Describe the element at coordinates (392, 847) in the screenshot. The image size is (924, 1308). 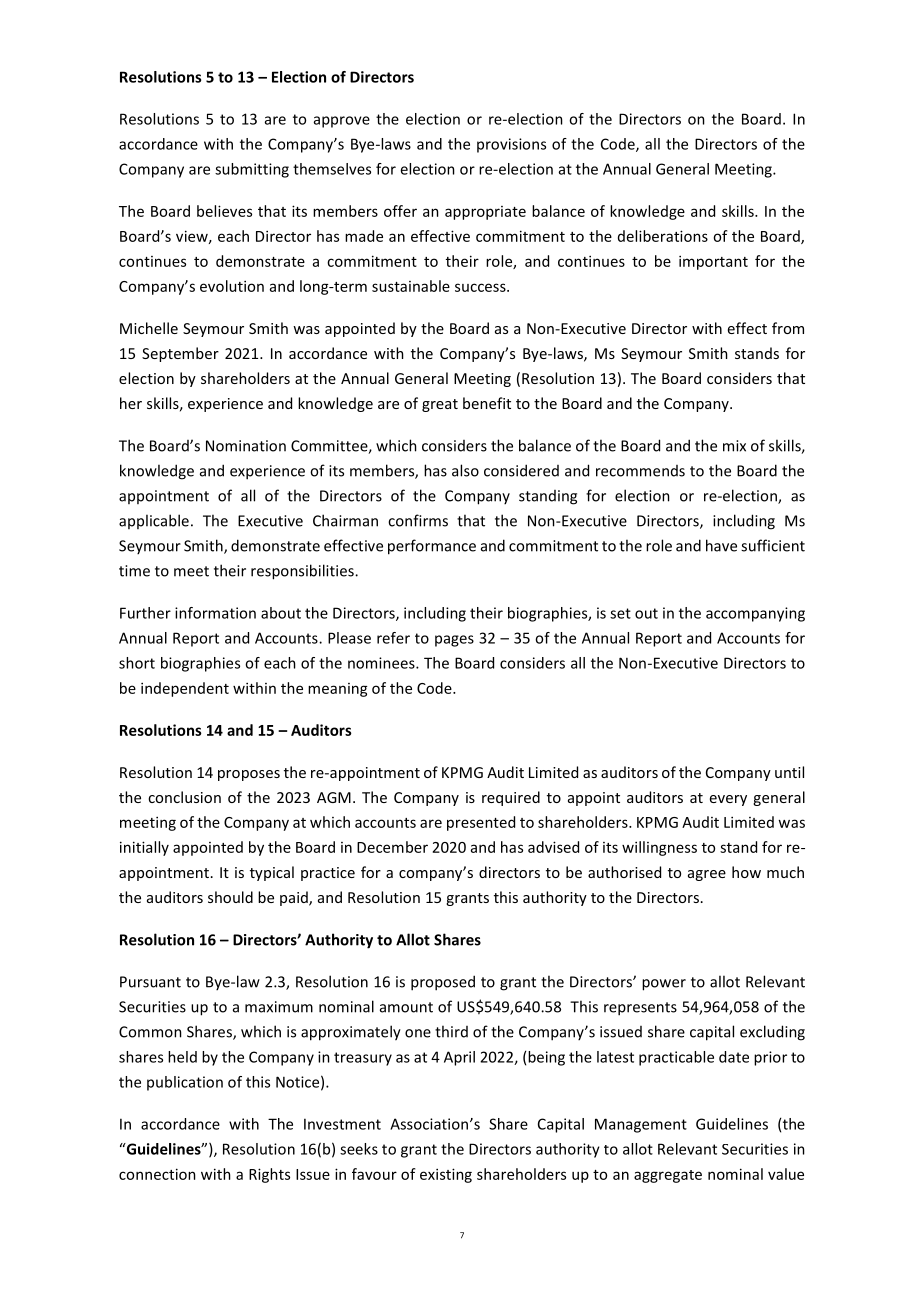
I see `December` at that location.
